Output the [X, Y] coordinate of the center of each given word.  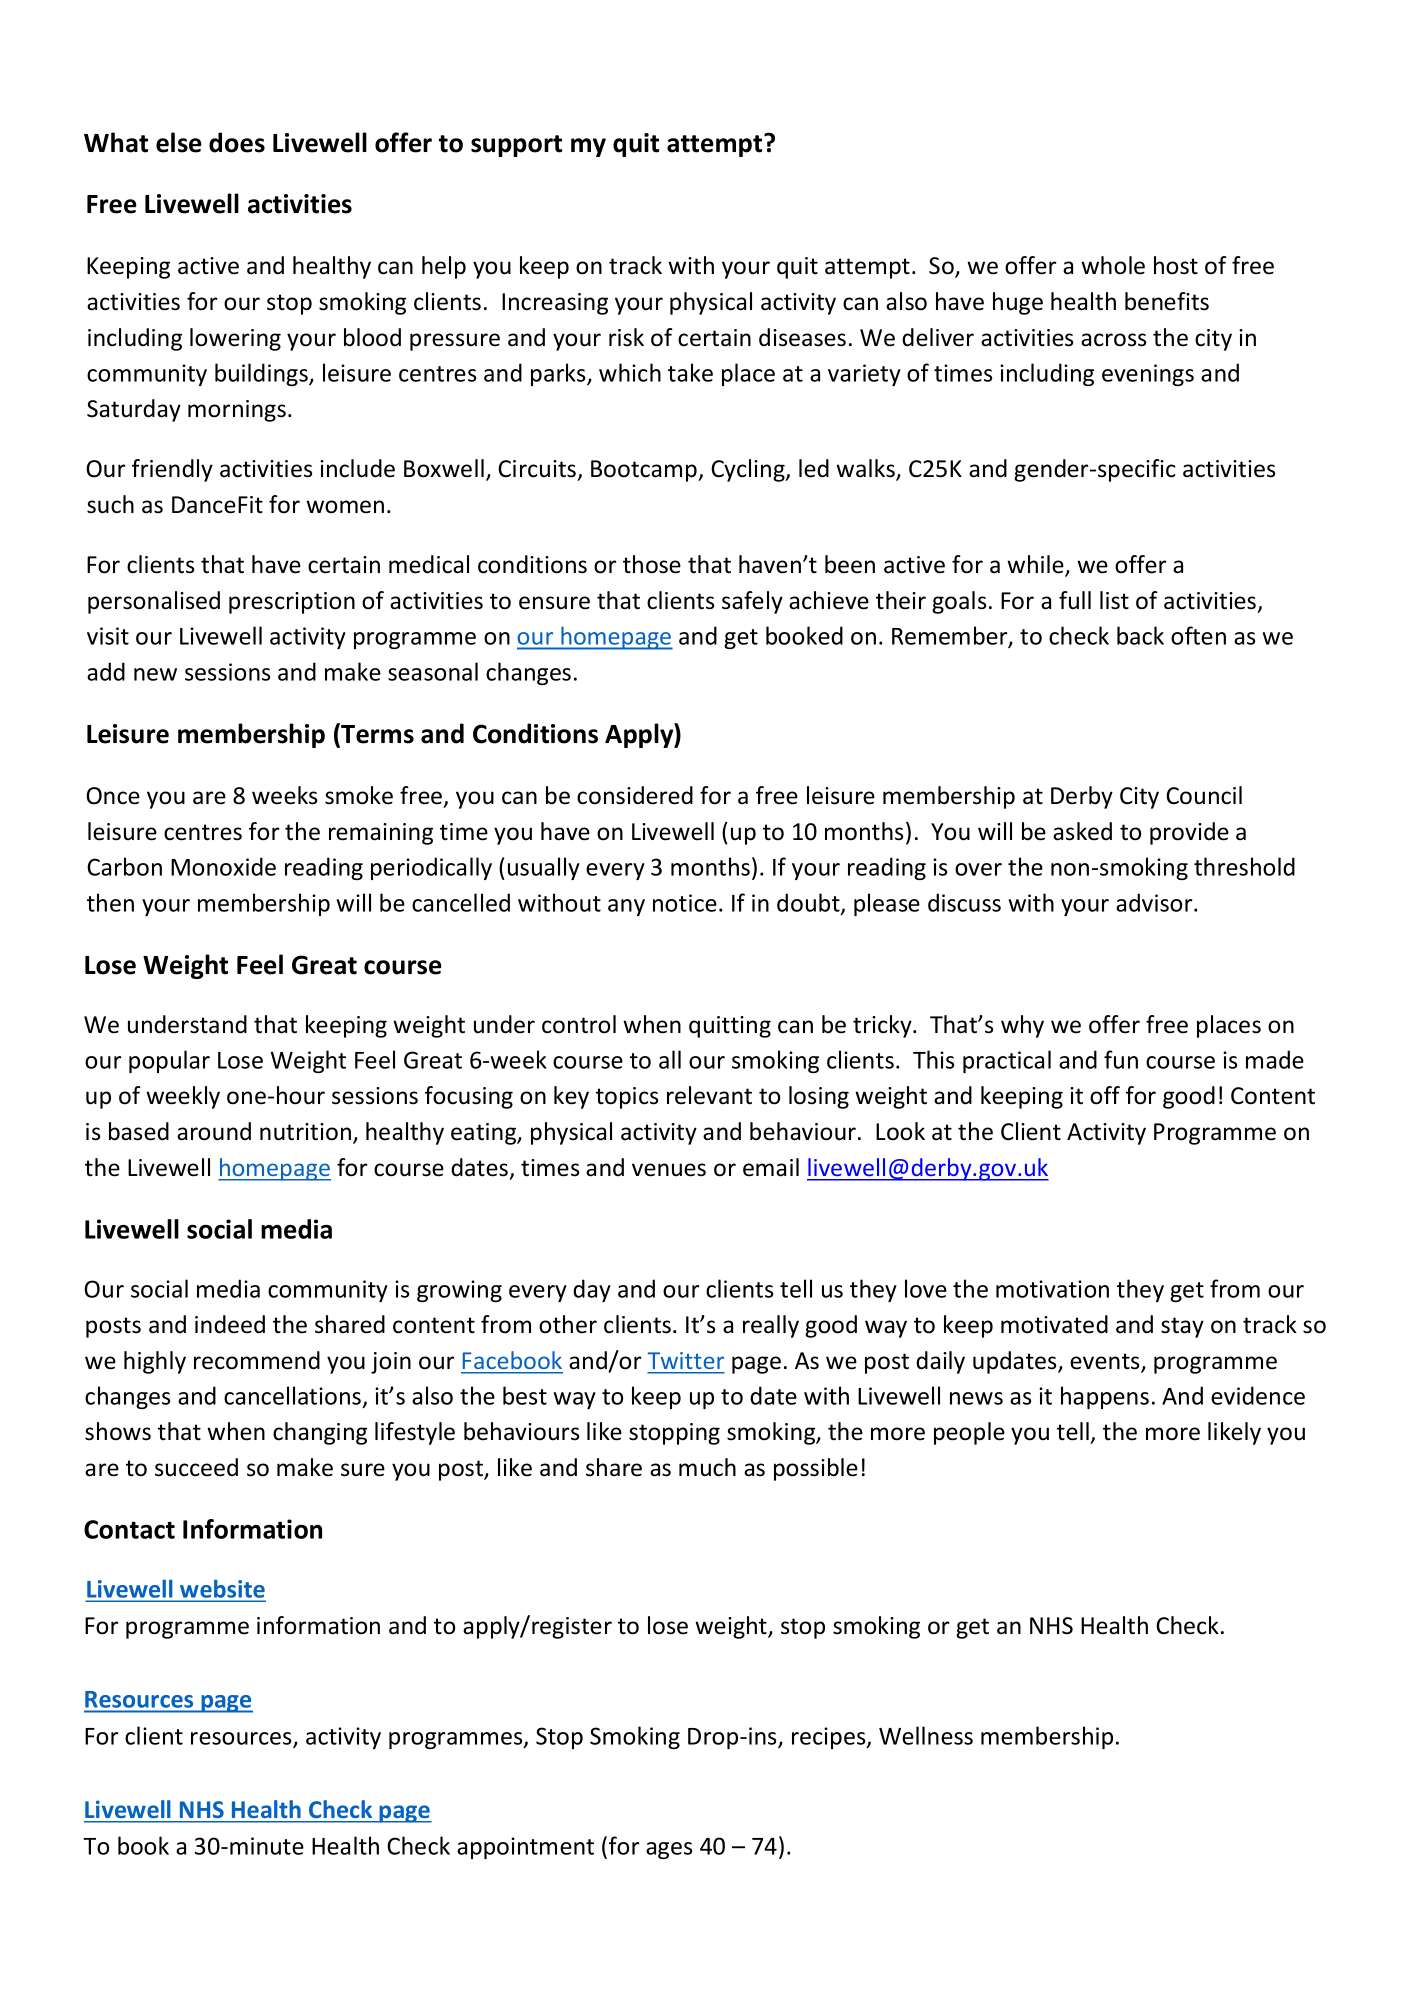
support [516, 146]
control [579, 1024]
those [652, 564]
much [707, 1467]
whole [1113, 265]
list [1114, 600]
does [237, 142]
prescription [292, 603]
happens [1105, 1397]
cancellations [294, 1396]
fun [1121, 1059]
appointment [525, 1848]
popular [169, 1061]
